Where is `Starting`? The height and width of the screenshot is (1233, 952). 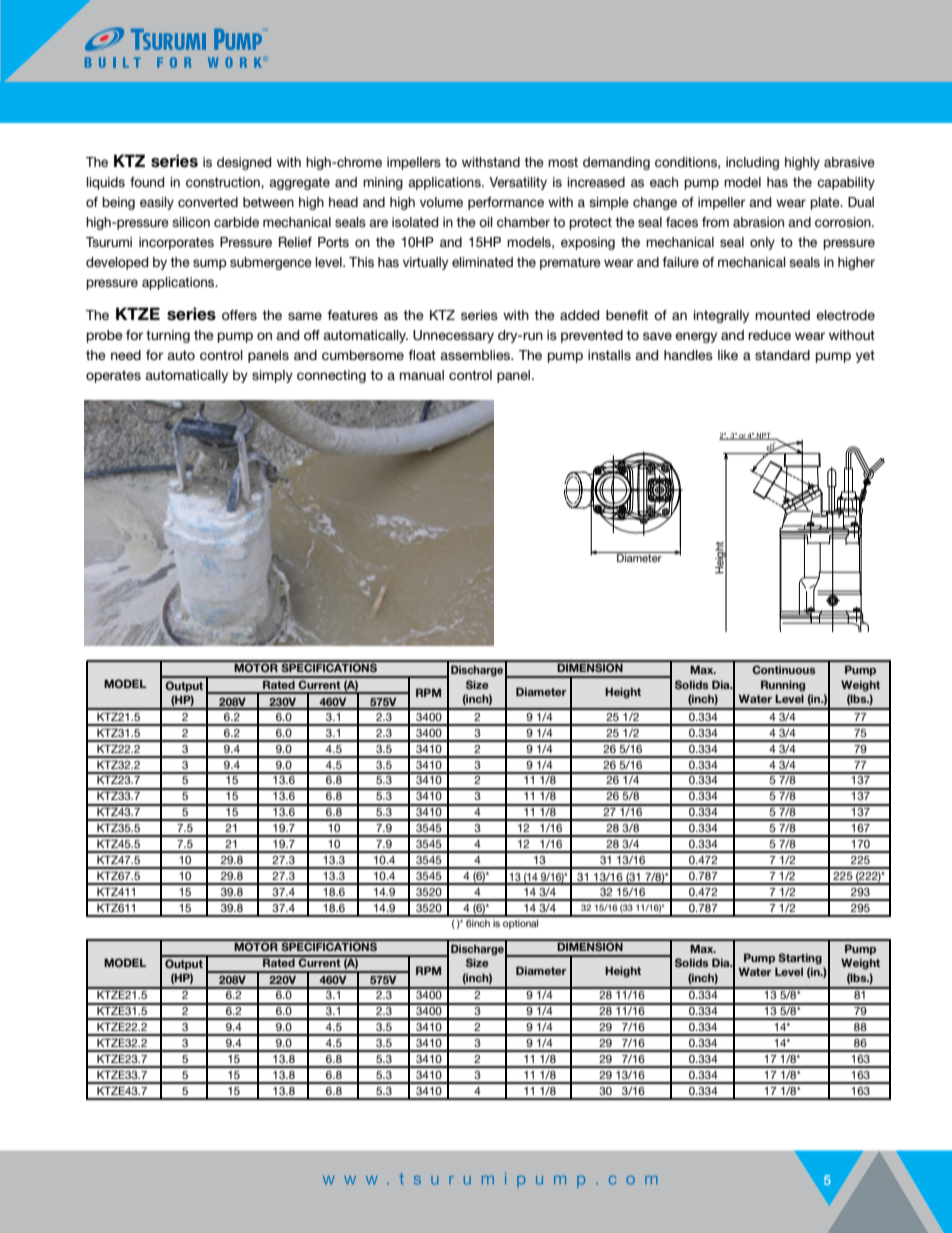 Starting is located at coordinates (800, 959).
